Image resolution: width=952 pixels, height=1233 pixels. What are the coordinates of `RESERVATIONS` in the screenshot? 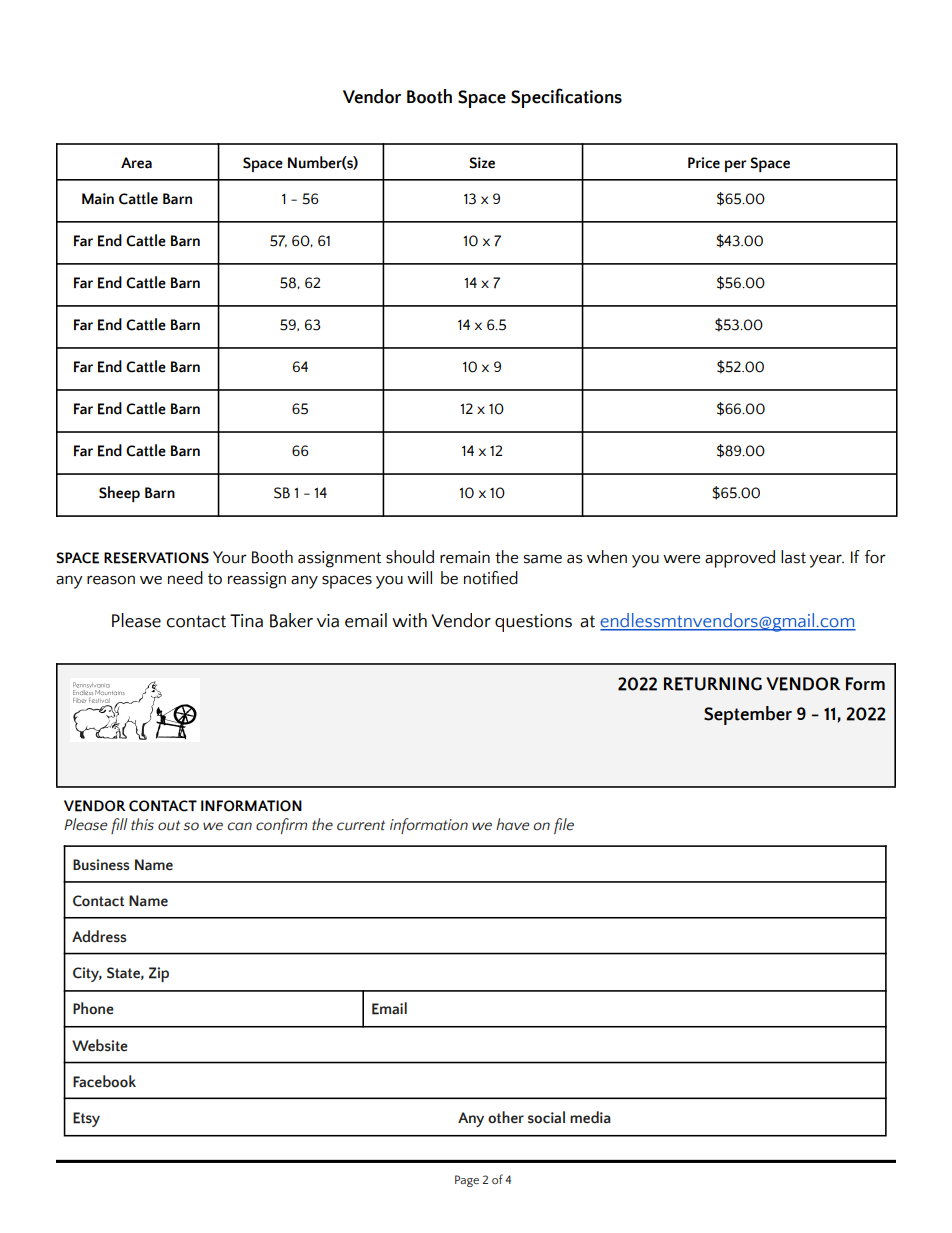 It's located at (156, 558).
